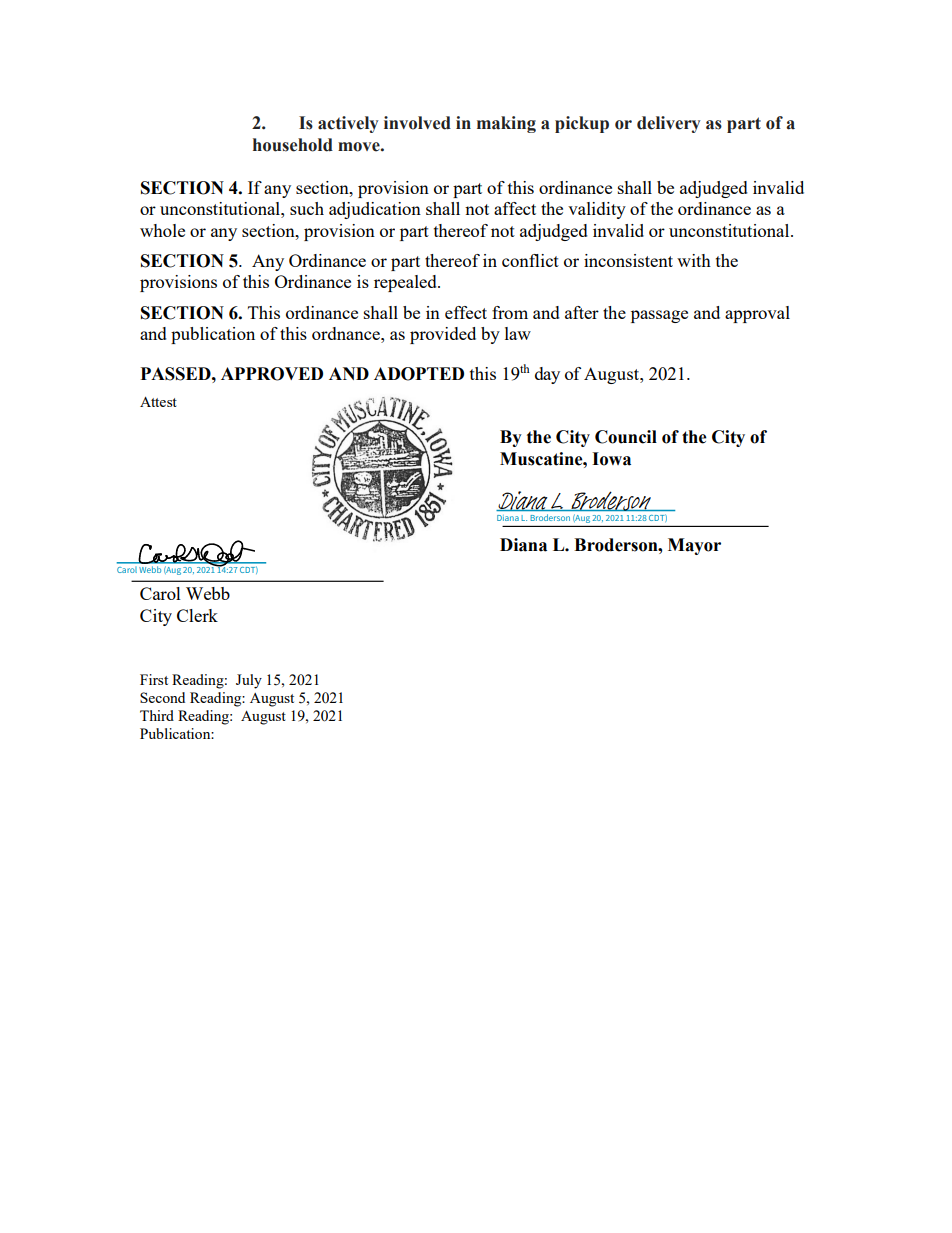 The height and width of the page is (1233, 952). Describe the element at coordinates (694, 546) in the page. I see `Mayor` at that location.
